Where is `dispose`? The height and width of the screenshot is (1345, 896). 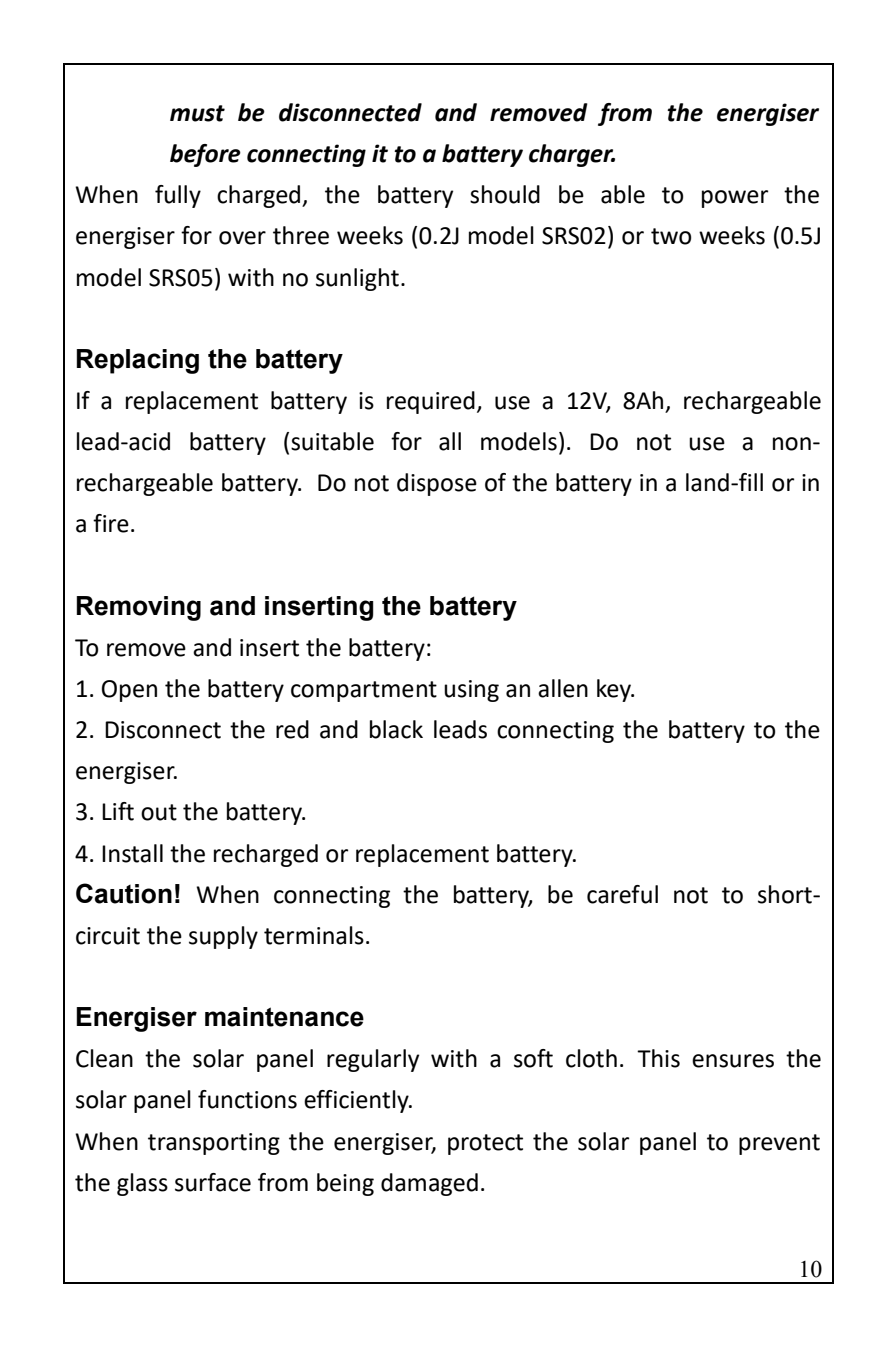 dispose is located at coordinates (437, 484).
